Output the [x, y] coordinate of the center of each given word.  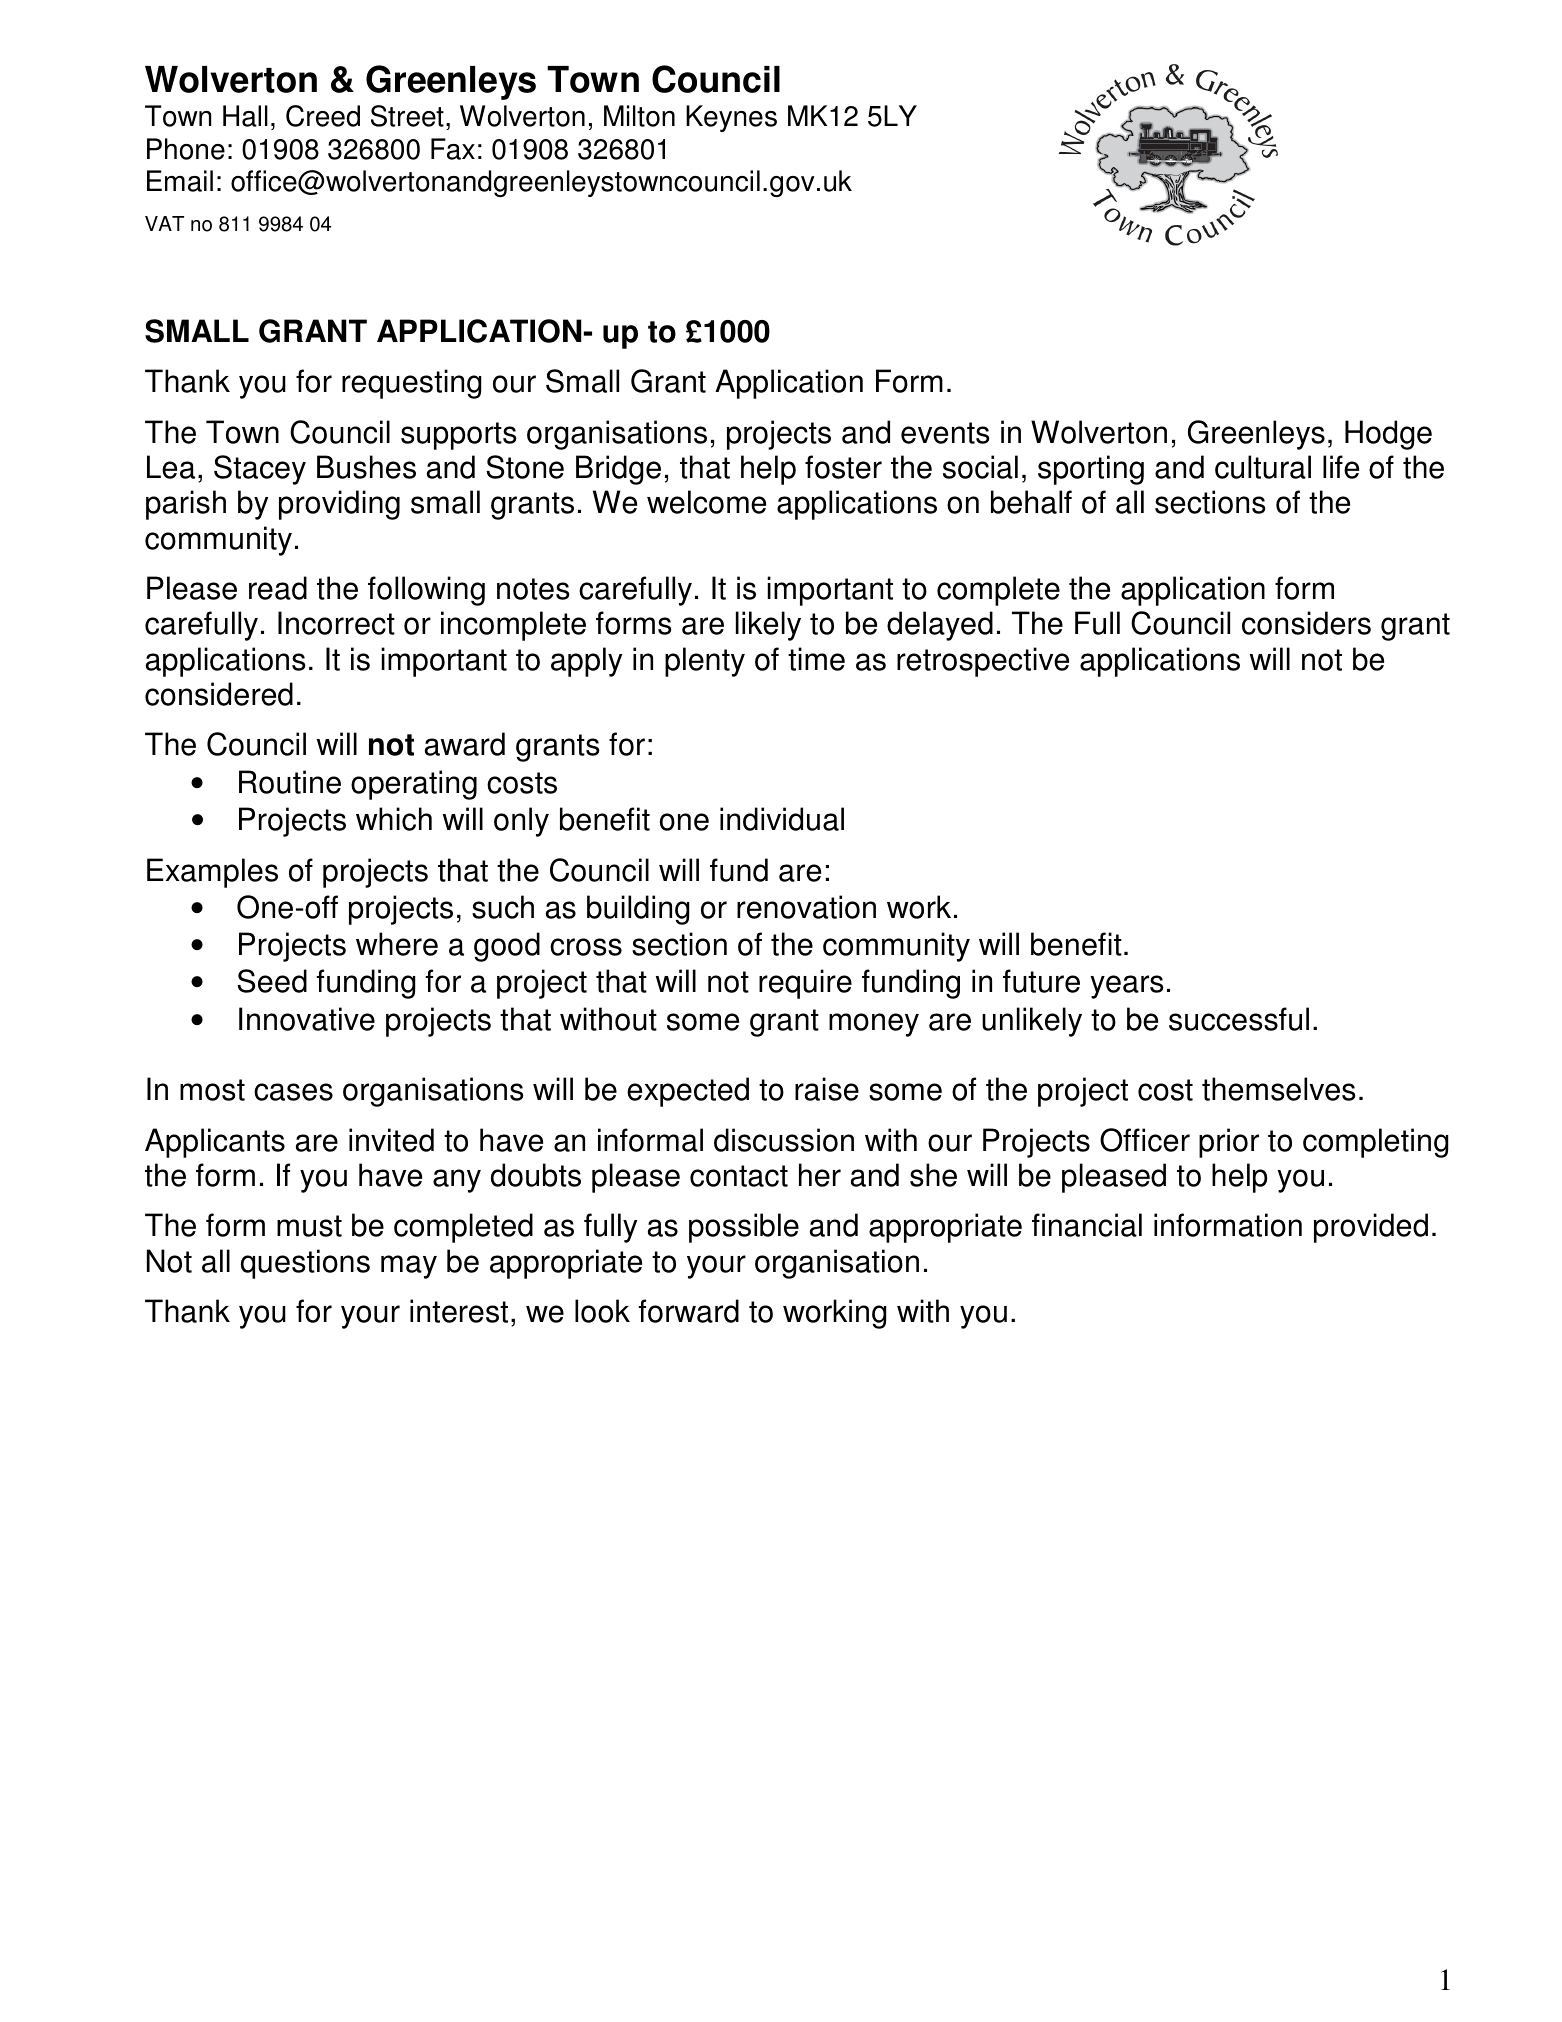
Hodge [1388, 435]
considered [219, 694]
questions [305, 1264]
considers [1306, 623]
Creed [323, 116]
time [816, 659]
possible [744, 1228]
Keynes [731, 118]
